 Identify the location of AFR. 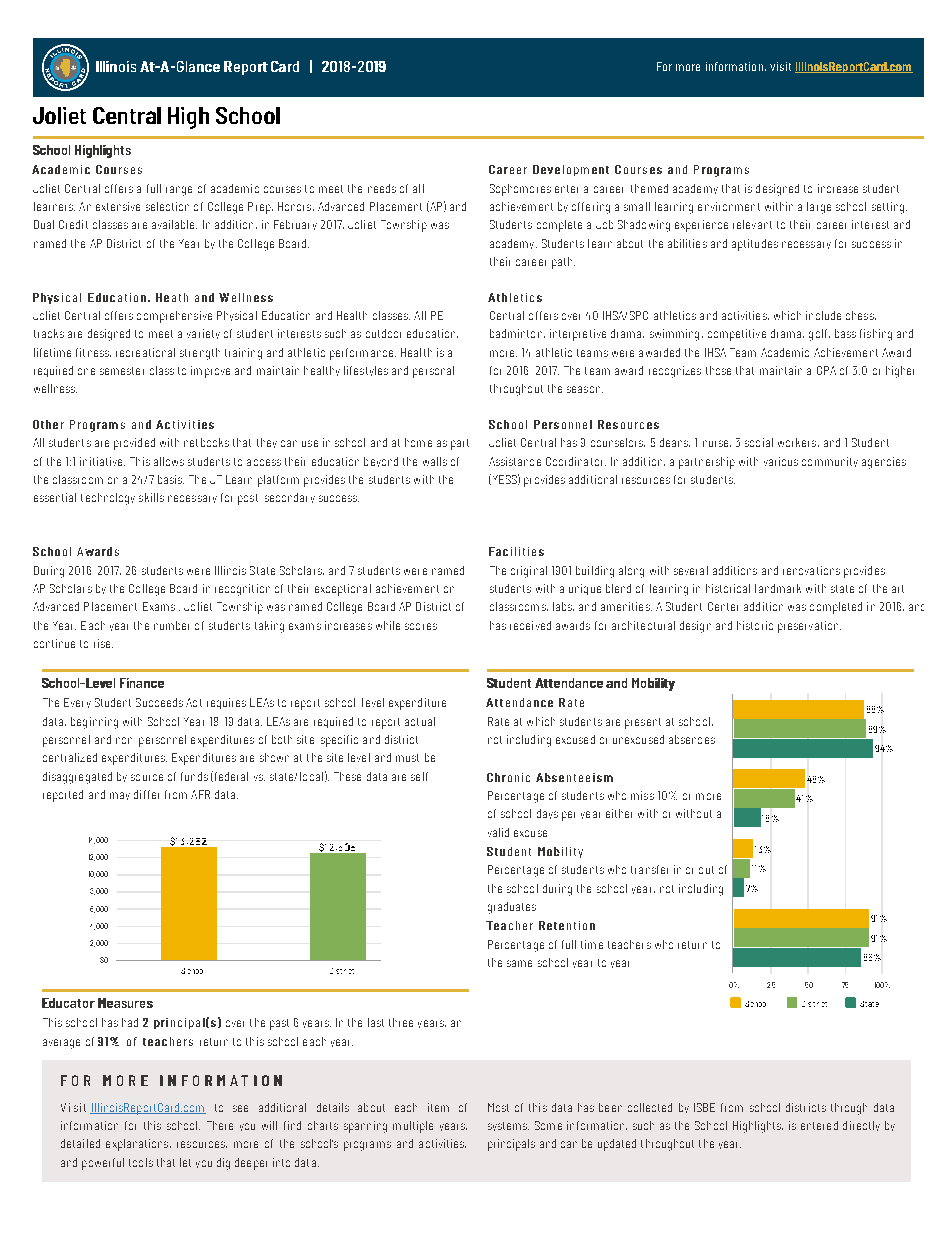
(200, 794).
